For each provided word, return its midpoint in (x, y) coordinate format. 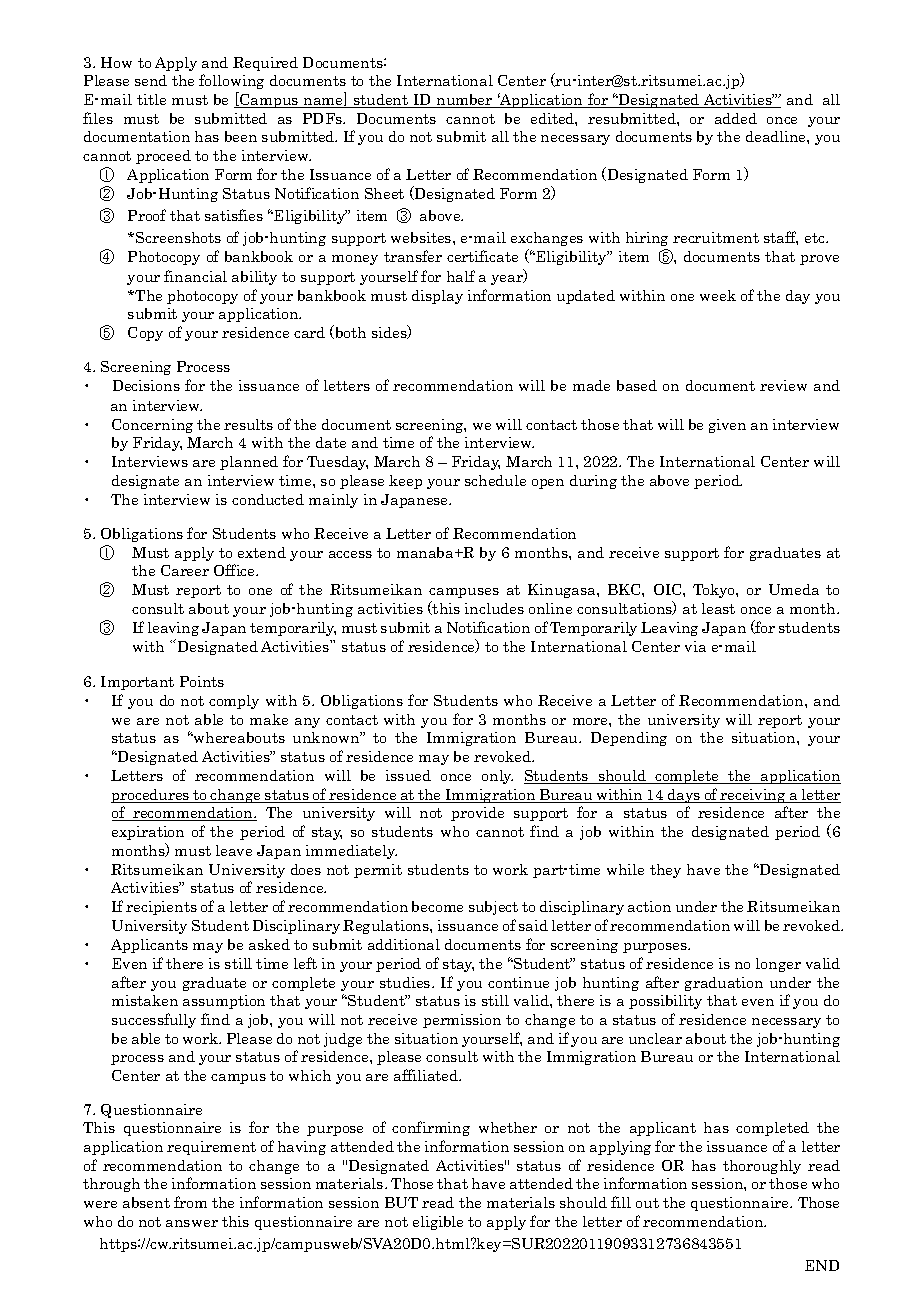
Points (202, 681)
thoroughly (762, 1167)
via (695, 646)
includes (494, 608)
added (736, 118)
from (190, 1202)
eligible (438, 1223)
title (151, 99)
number (465, 101)
